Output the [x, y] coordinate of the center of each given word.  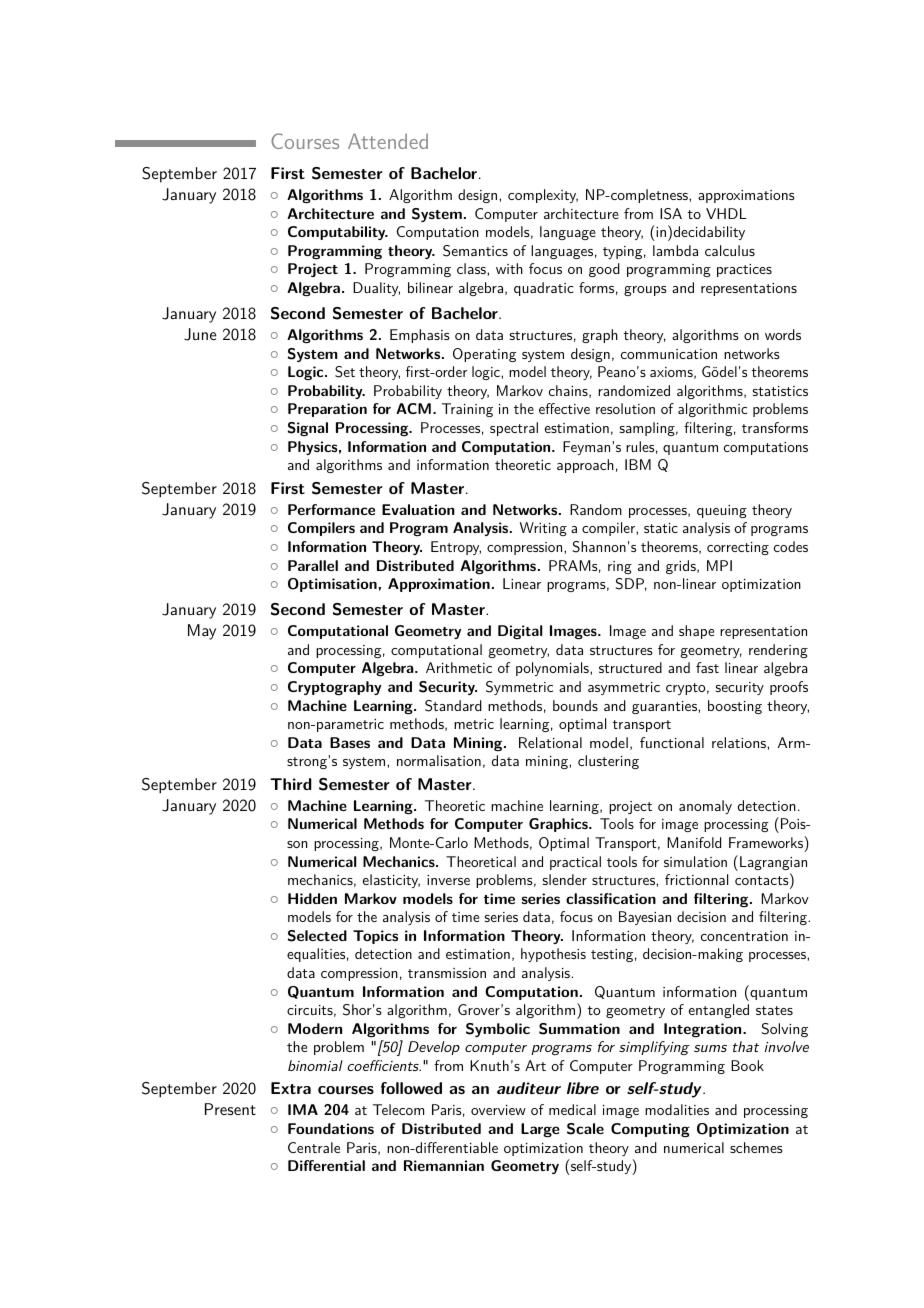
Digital [520, 632]
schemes [756, 1147]
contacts [762, 880]
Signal [308, 429]
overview [498, 1110]
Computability [338, 233]
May [202, 632]
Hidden [312, 898]
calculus [730, 250]
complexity [543, 196]
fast [707, 667]
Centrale [314, 1147]
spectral [514, 429]
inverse [448, 880]
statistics [780, 391]
